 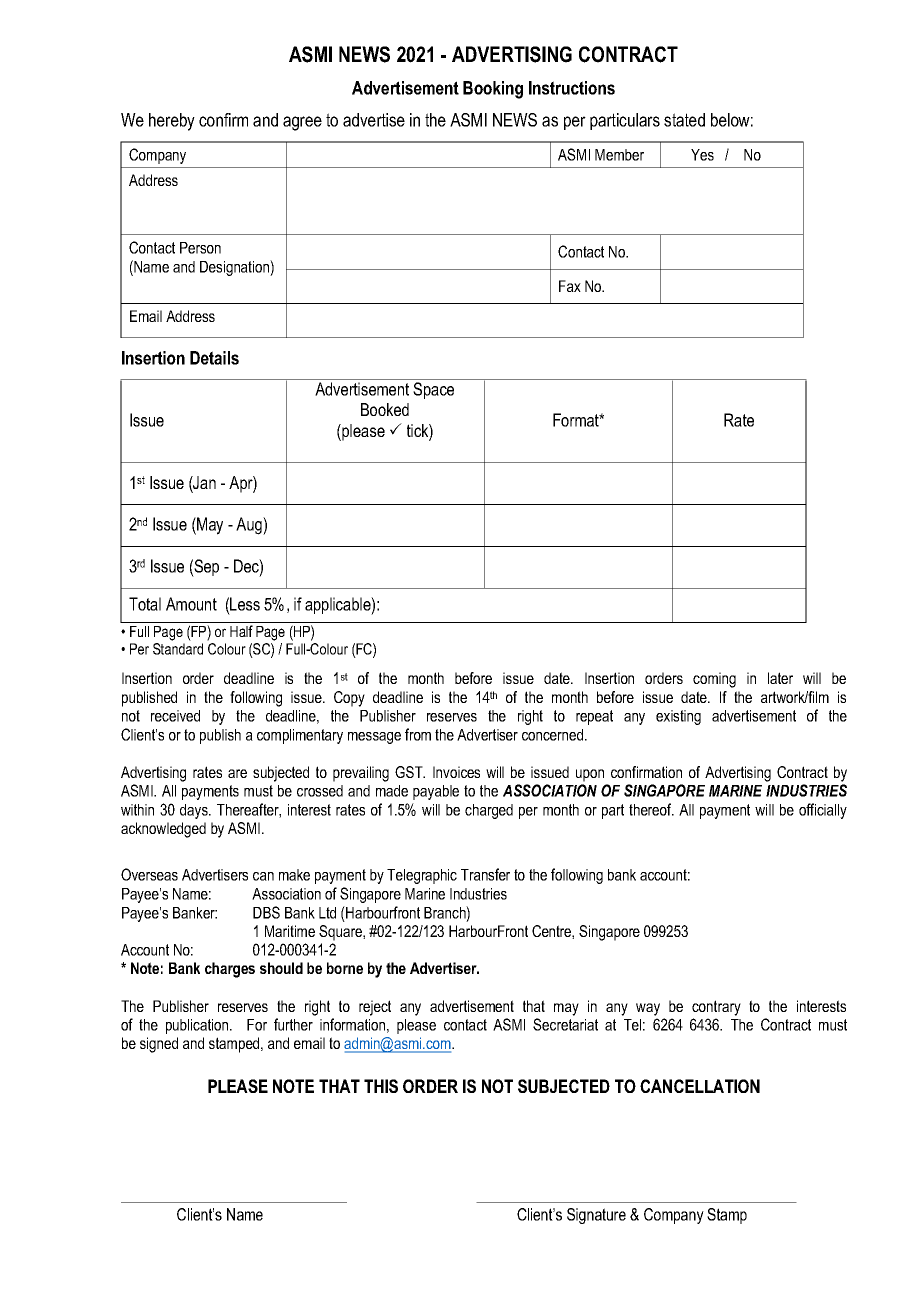 What do you see at coordinates (702, 155) in the screenshot?
I see `Yes` at bounding box center [702, 155].
